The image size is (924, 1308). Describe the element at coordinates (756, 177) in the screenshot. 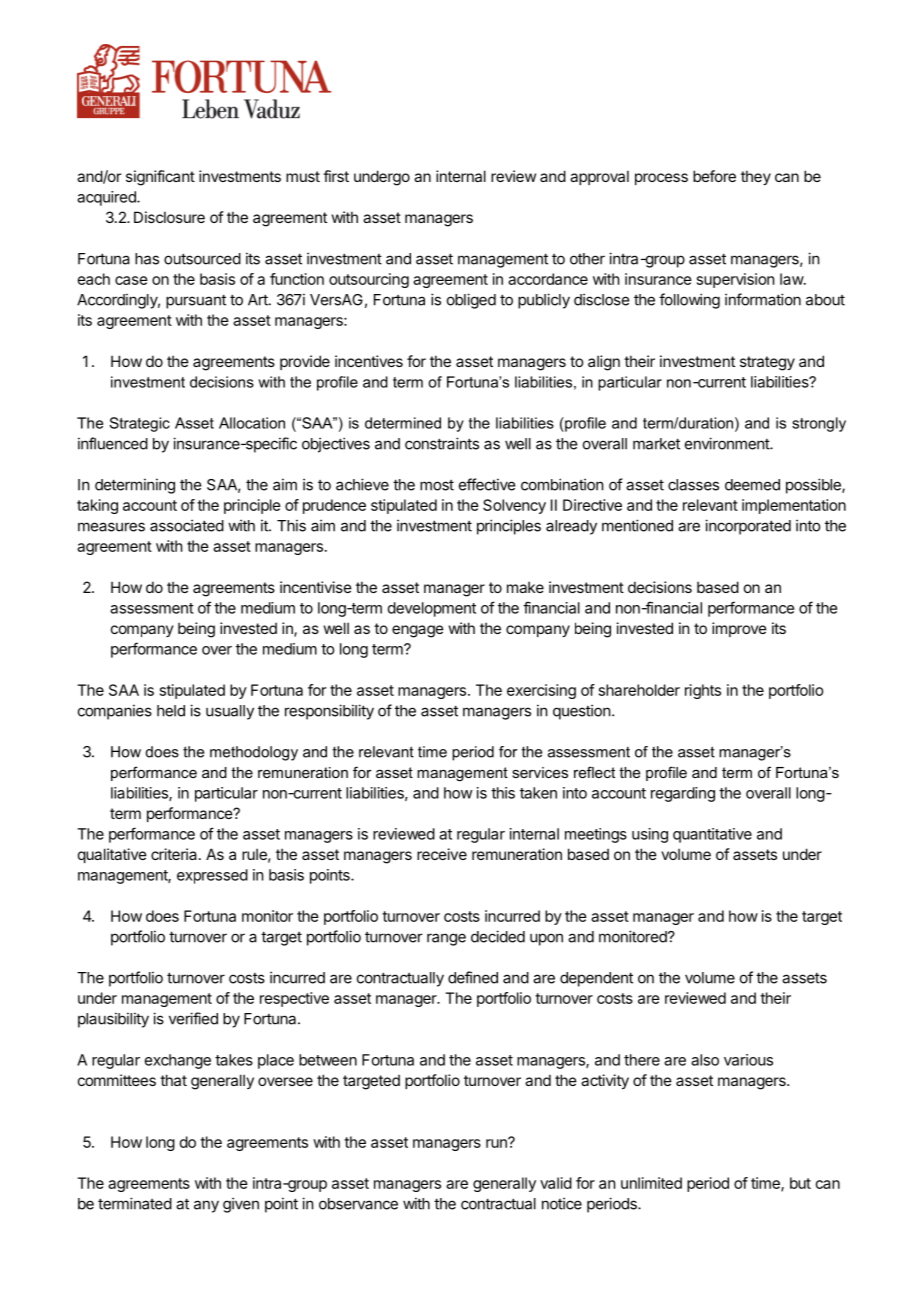

I see `they` at that location.
